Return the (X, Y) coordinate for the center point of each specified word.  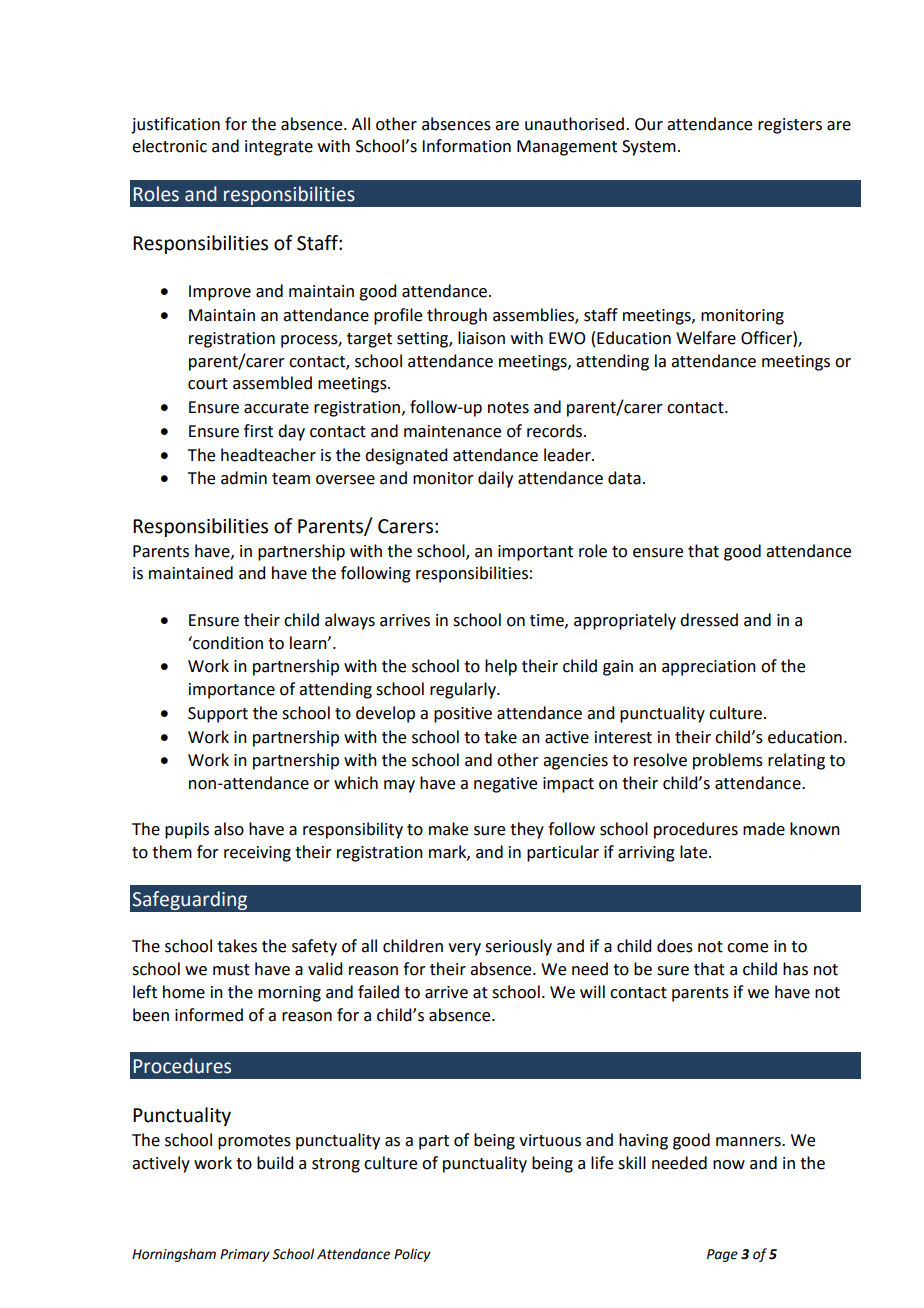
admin (244, 478)
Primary (245, 1255)
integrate (279, 148)
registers (790, 126)
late (695, 852)
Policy (412, 1255)
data (624, 478)
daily (495, 479)
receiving (257, 854)
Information (466, 146)
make (448, 829)
